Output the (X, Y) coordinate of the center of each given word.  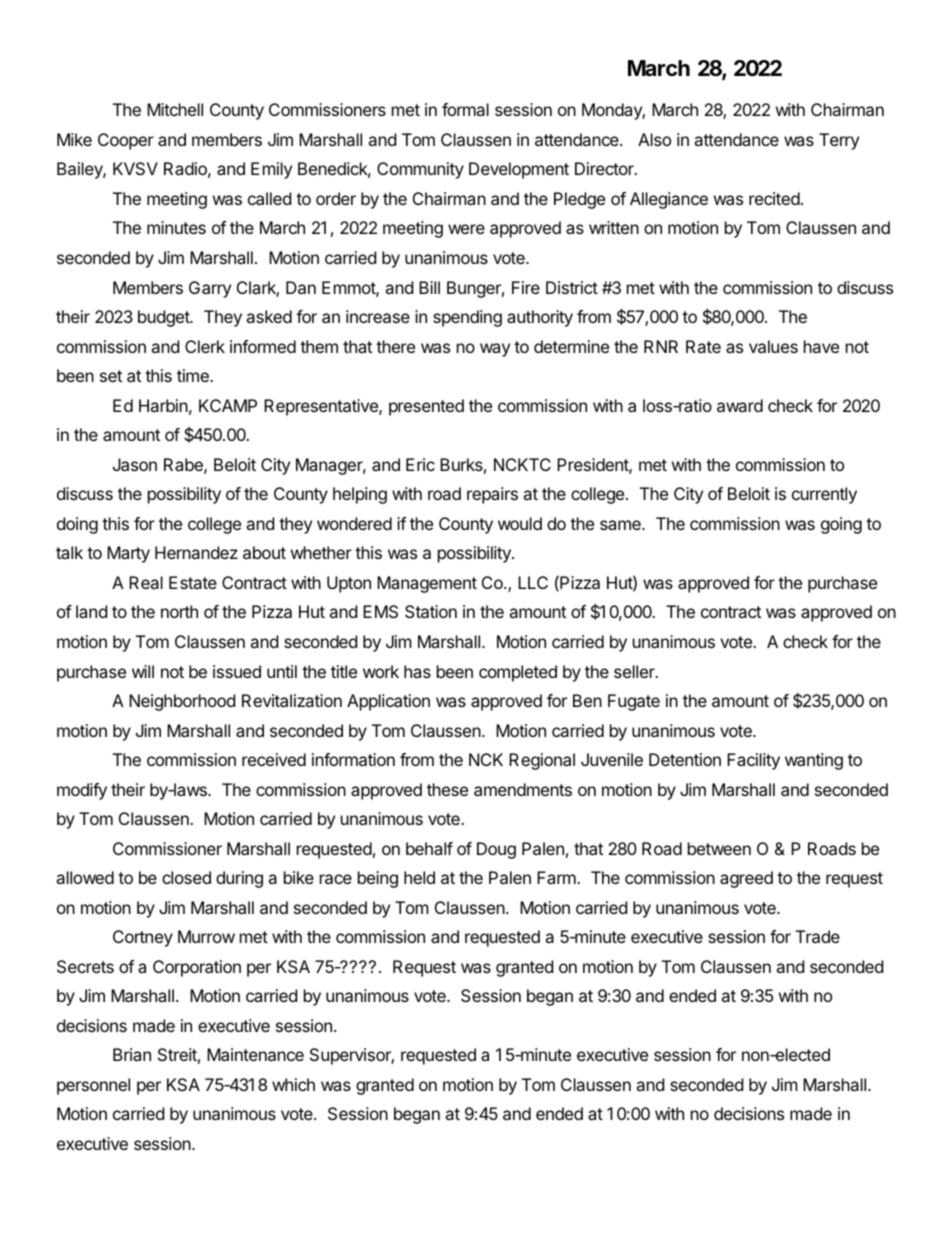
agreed (746, 879)
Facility (753, 761)
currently (824, 495)
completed (518, 673)
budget (164, 318)
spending (467, 318)
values (773, 346)
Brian (132, 1054)
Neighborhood (182, 702)
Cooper (126, 141)
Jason (135, 464)
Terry (839, 141)
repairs (492, 495)
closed (186, 877)
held (419, 877)
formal (465, 109)
